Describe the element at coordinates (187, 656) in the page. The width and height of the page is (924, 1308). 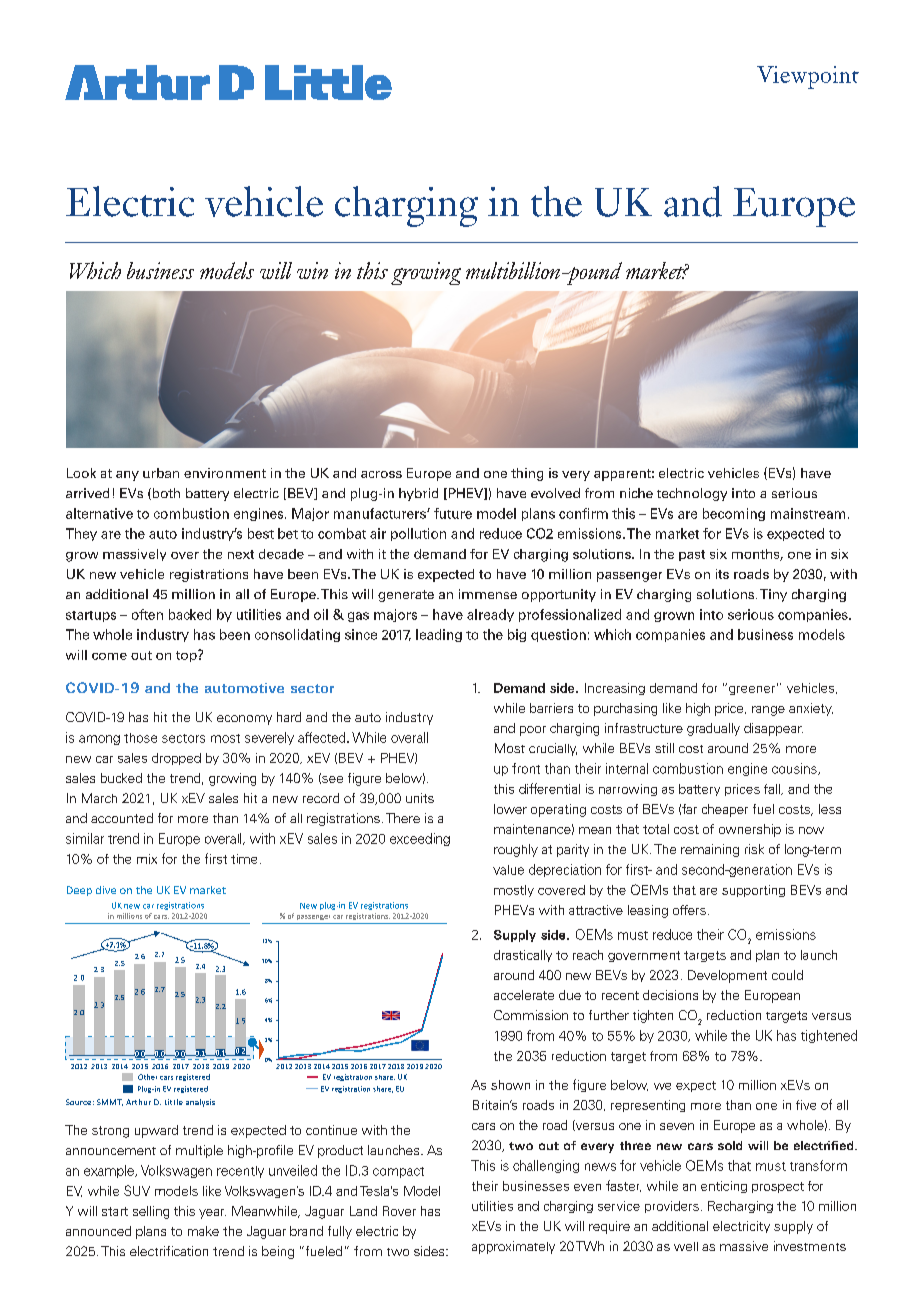
I see `top` at that location.
